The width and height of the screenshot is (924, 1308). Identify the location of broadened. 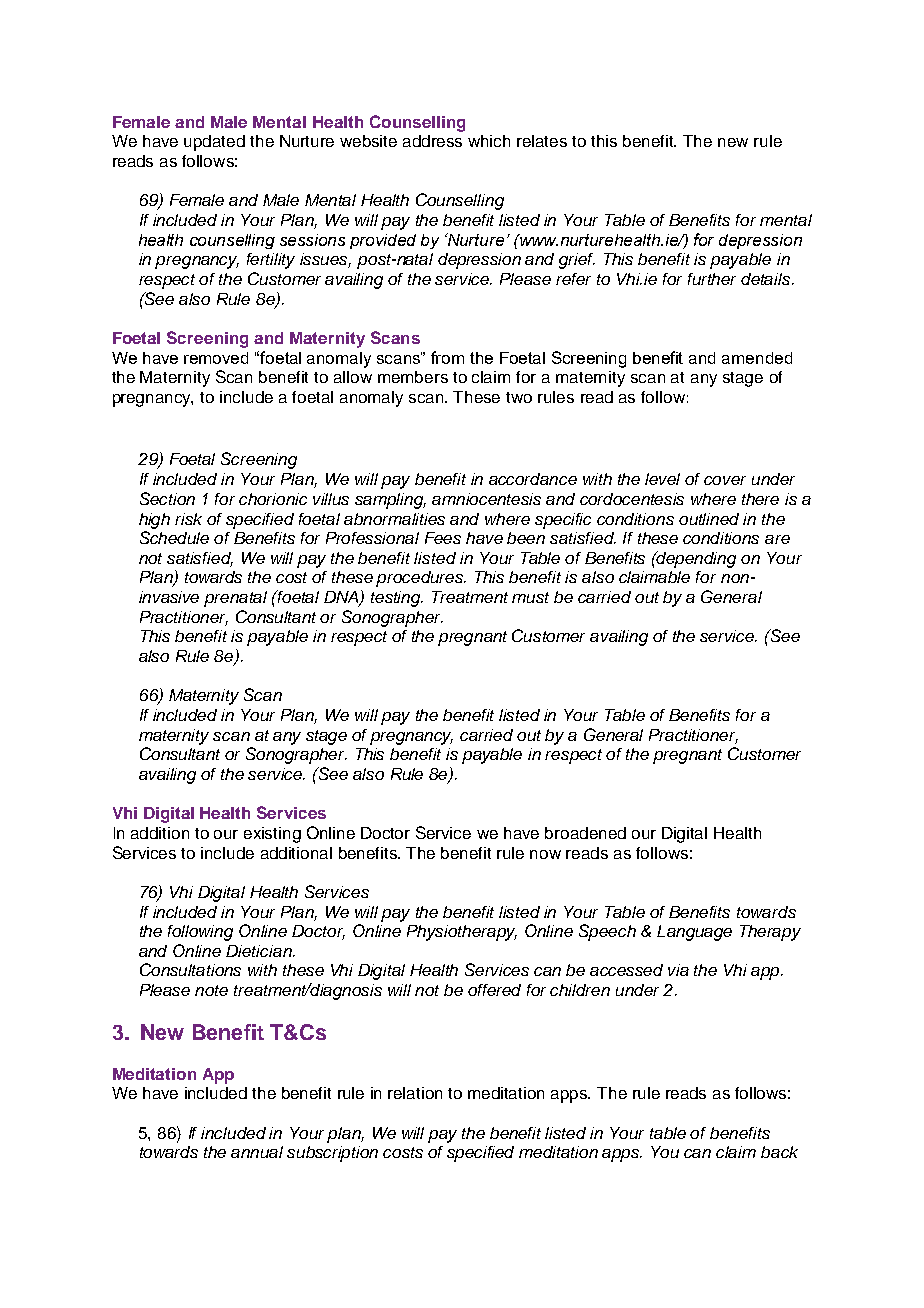
(585, 833).
